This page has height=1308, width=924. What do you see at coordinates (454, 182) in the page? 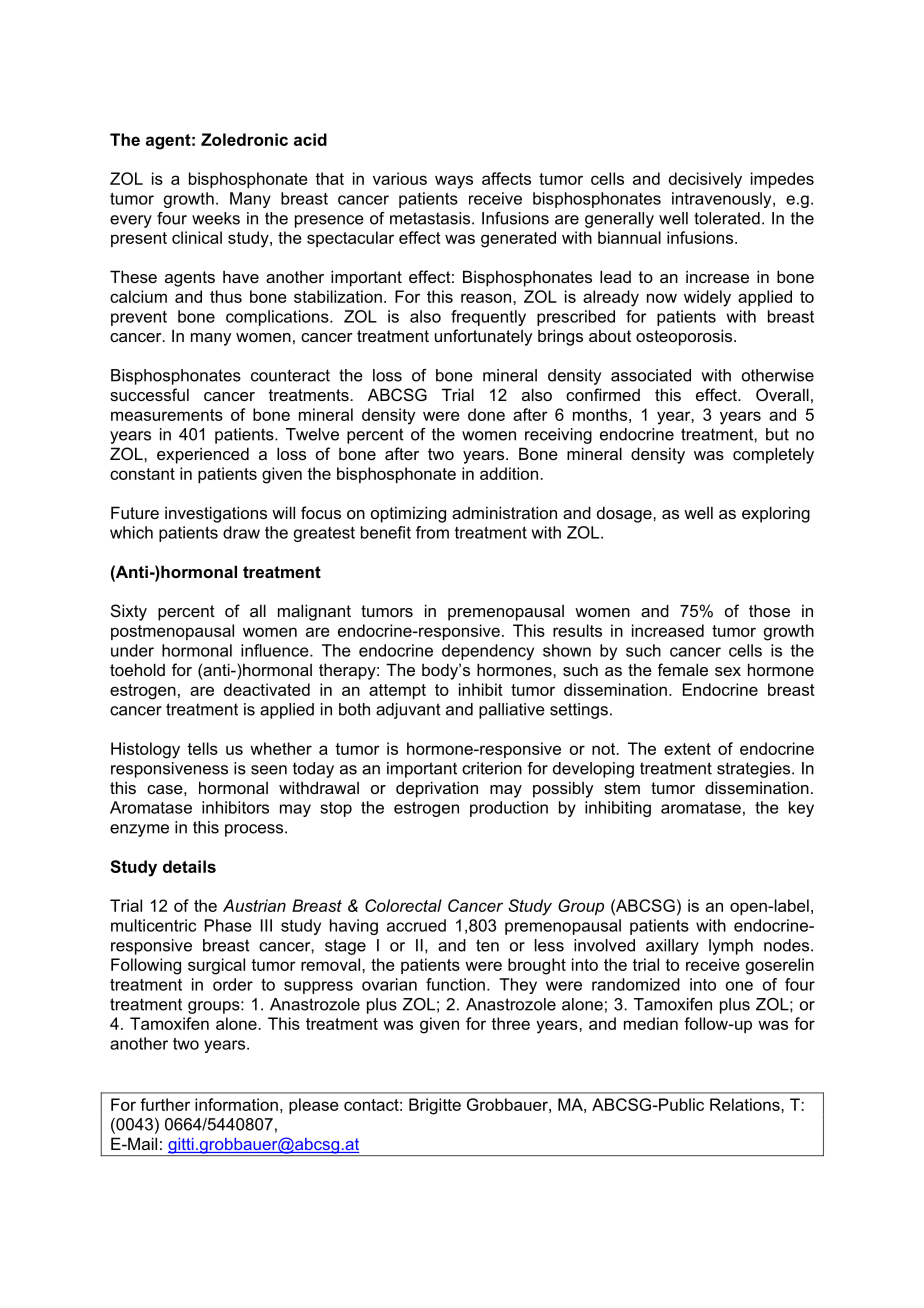
I see `ways` at bounding box center [454, 182].
